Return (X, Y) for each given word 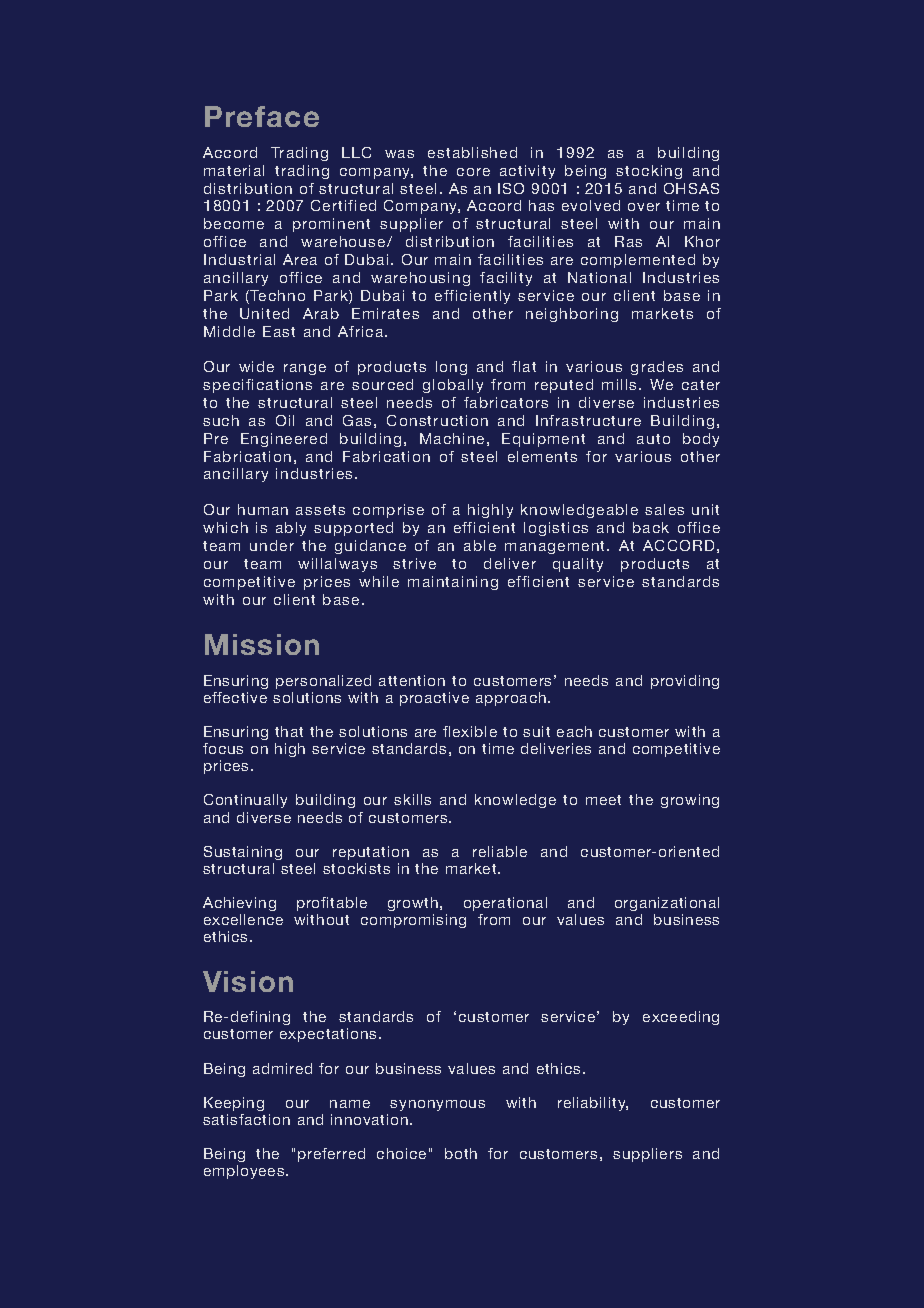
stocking (649, 172)
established (472, 152)
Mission (262, 644)
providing (685, 682)
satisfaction (246, 1119)
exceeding (681, 1018)
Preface (262, 116)
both (461, 1153)
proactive (434, 699)
